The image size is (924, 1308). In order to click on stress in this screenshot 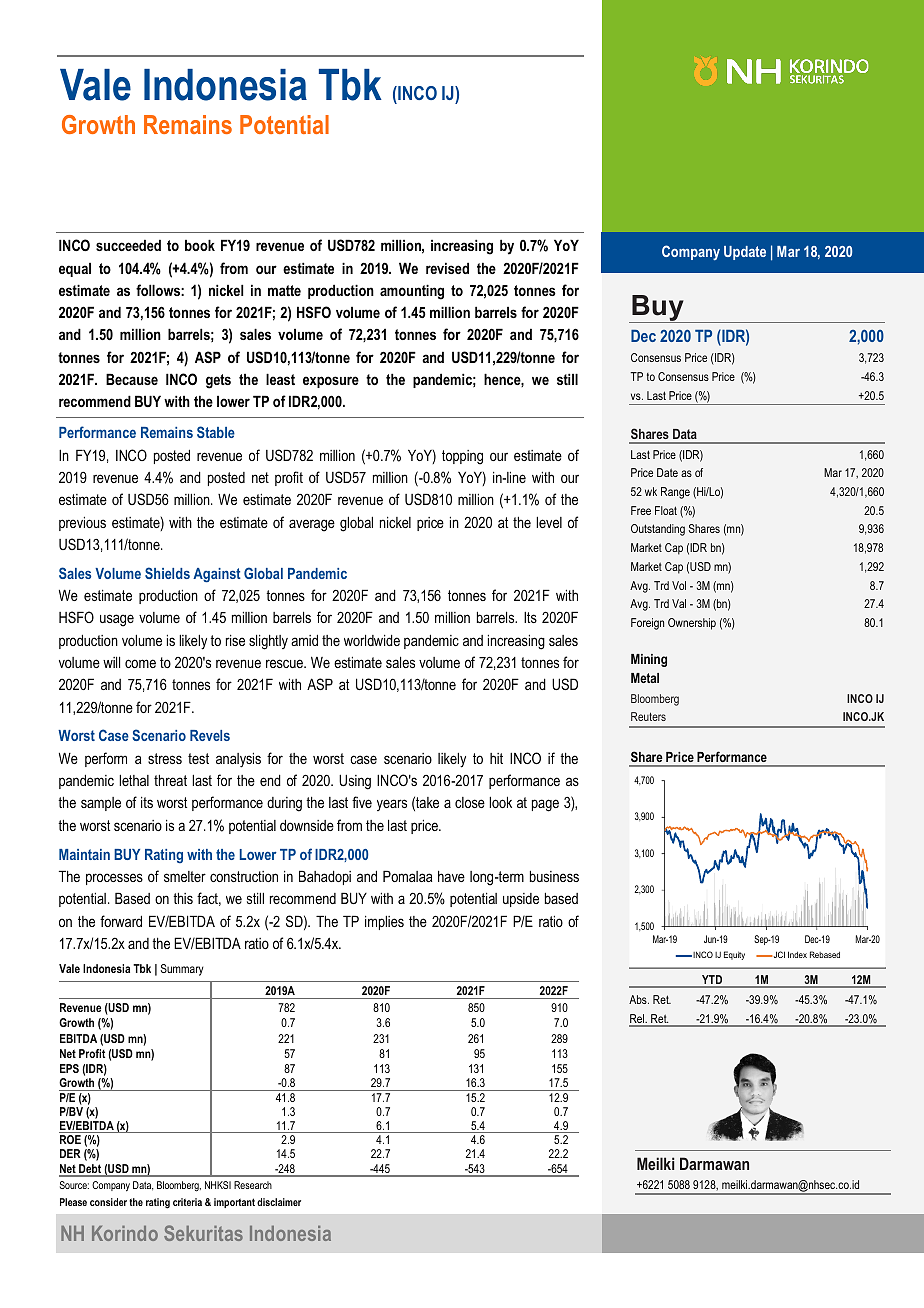, I will do `click(165, 758)`.
